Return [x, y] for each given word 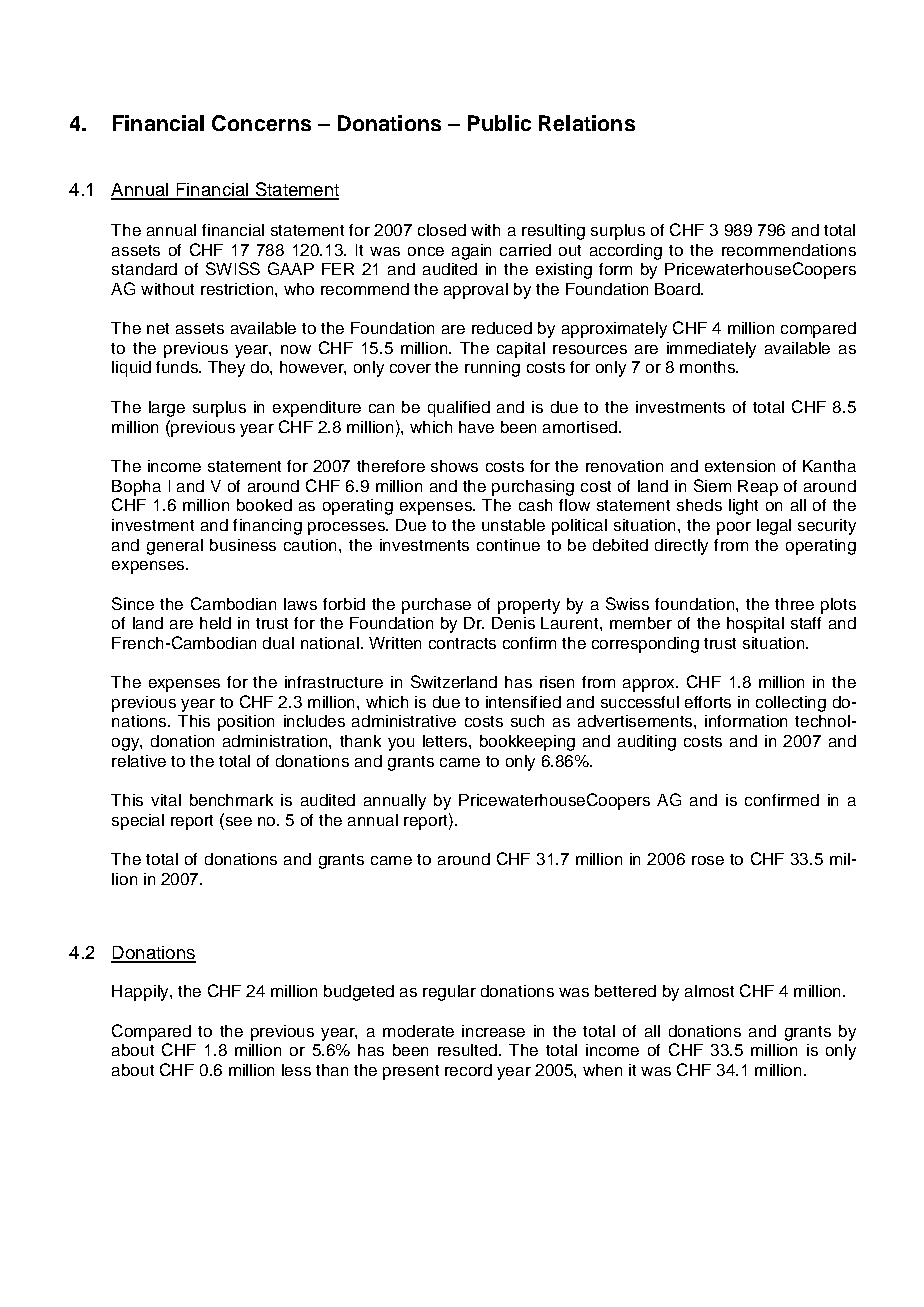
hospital [755, 625]
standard [144, 269]
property [529, 606]
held [215, 623]
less [296, 1070]
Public [499, 123]
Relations [587, 123]
